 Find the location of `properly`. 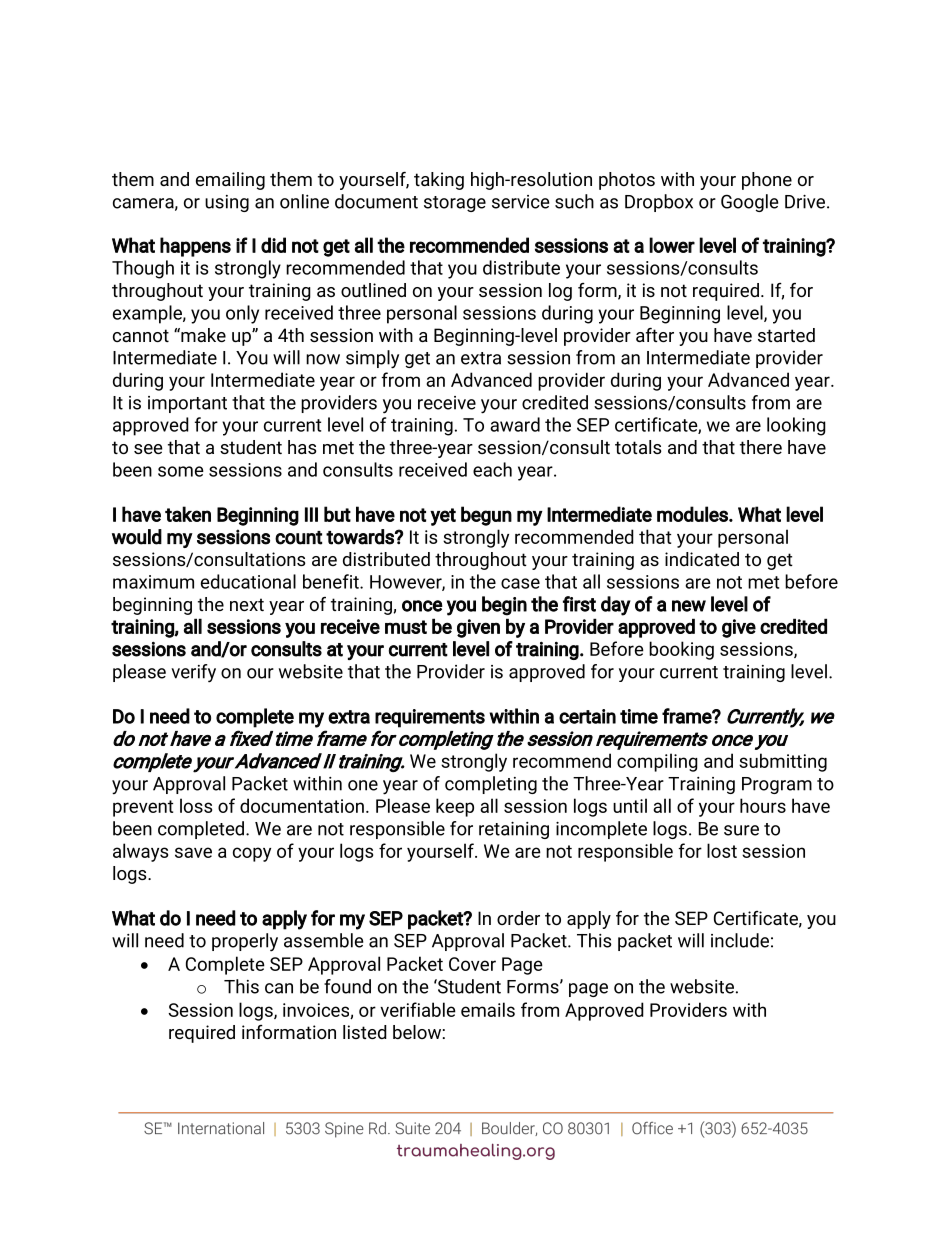

properly is located at coordinates (245, 942).
